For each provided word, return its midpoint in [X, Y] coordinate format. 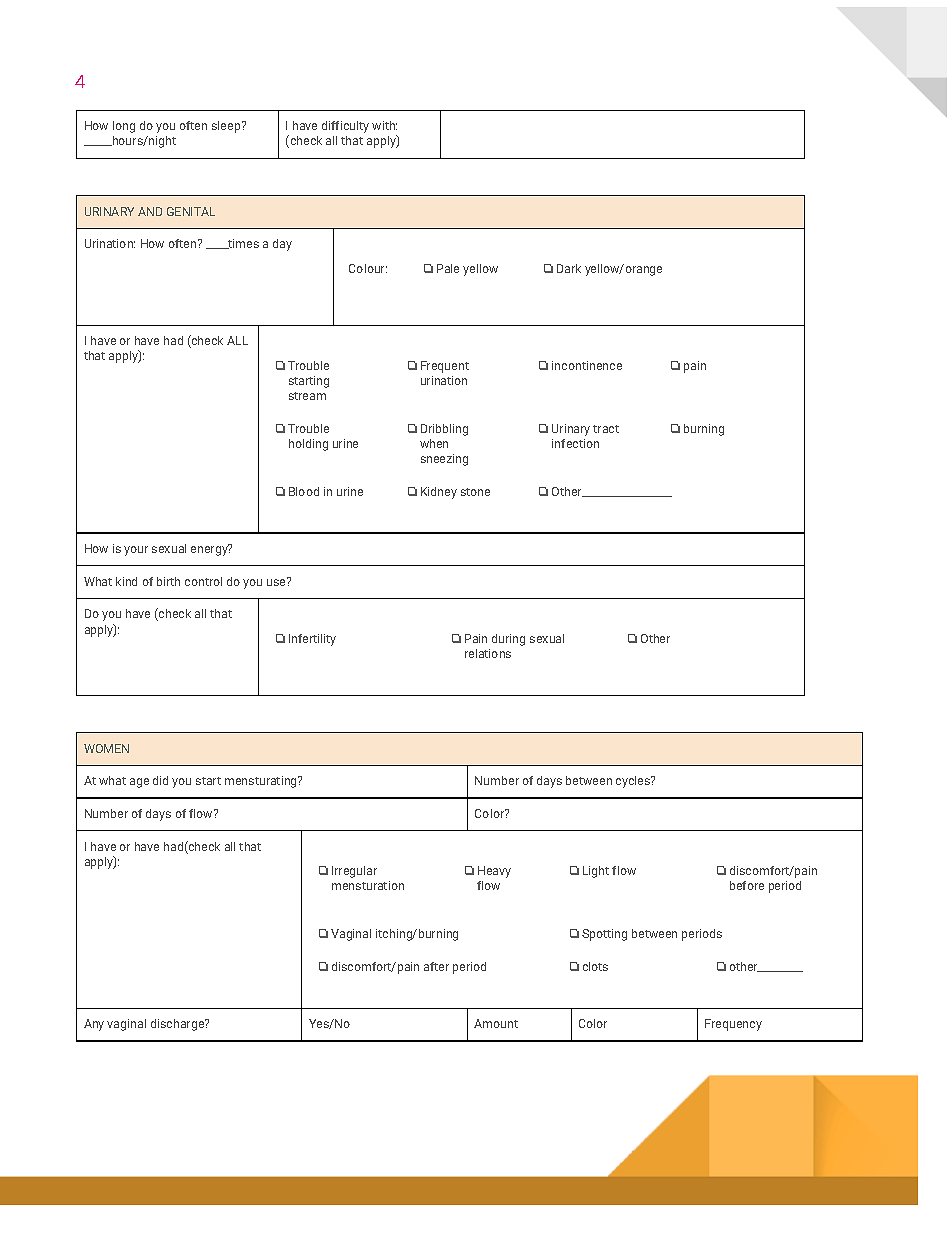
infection [575, 443]
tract [606, 429]
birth [168, 581]
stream [307, 396]
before [747, 885]
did [160, 780]
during [508, 640]
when [434, 443]
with [384, 125]
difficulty [345, 127]
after [436, 966]
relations [488, 653]
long [124, 127]
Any [94, 1025]
